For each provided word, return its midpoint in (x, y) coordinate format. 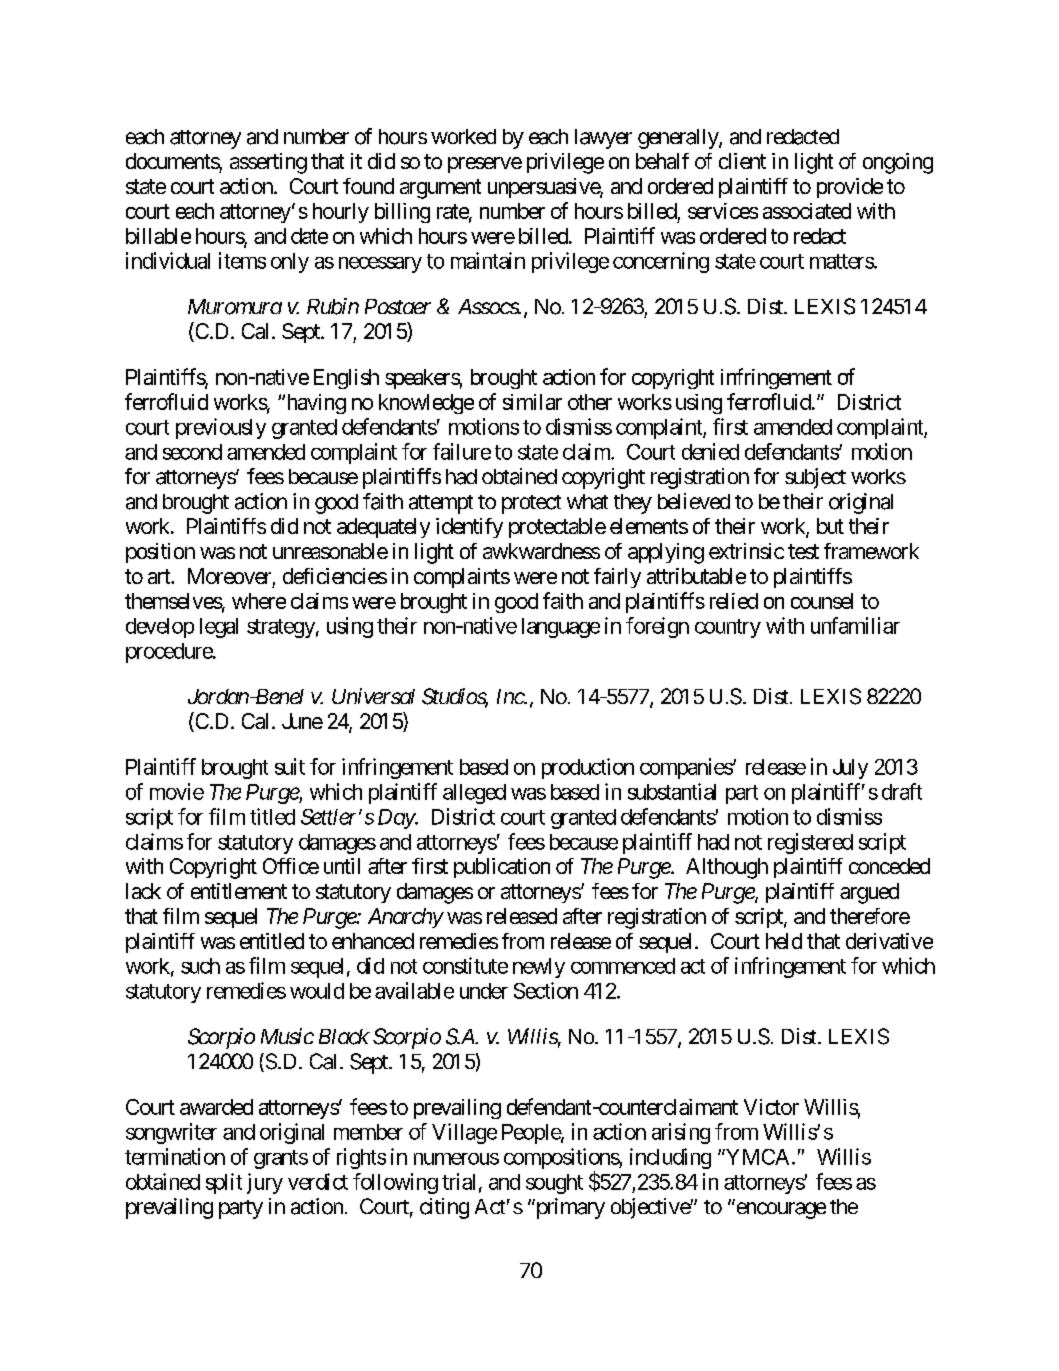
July (850, 769)
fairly (617, 578)
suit (290, 766)
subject (815, 478)
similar (532, 402)
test (803, 551)
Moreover (229, 576)
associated (807, 211)
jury (265, 1183)
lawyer (603, 139)
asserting (268, 163)
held (784, 941)
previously (221, 428)
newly (539, 968)
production (588, 768)
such (200, 966)
